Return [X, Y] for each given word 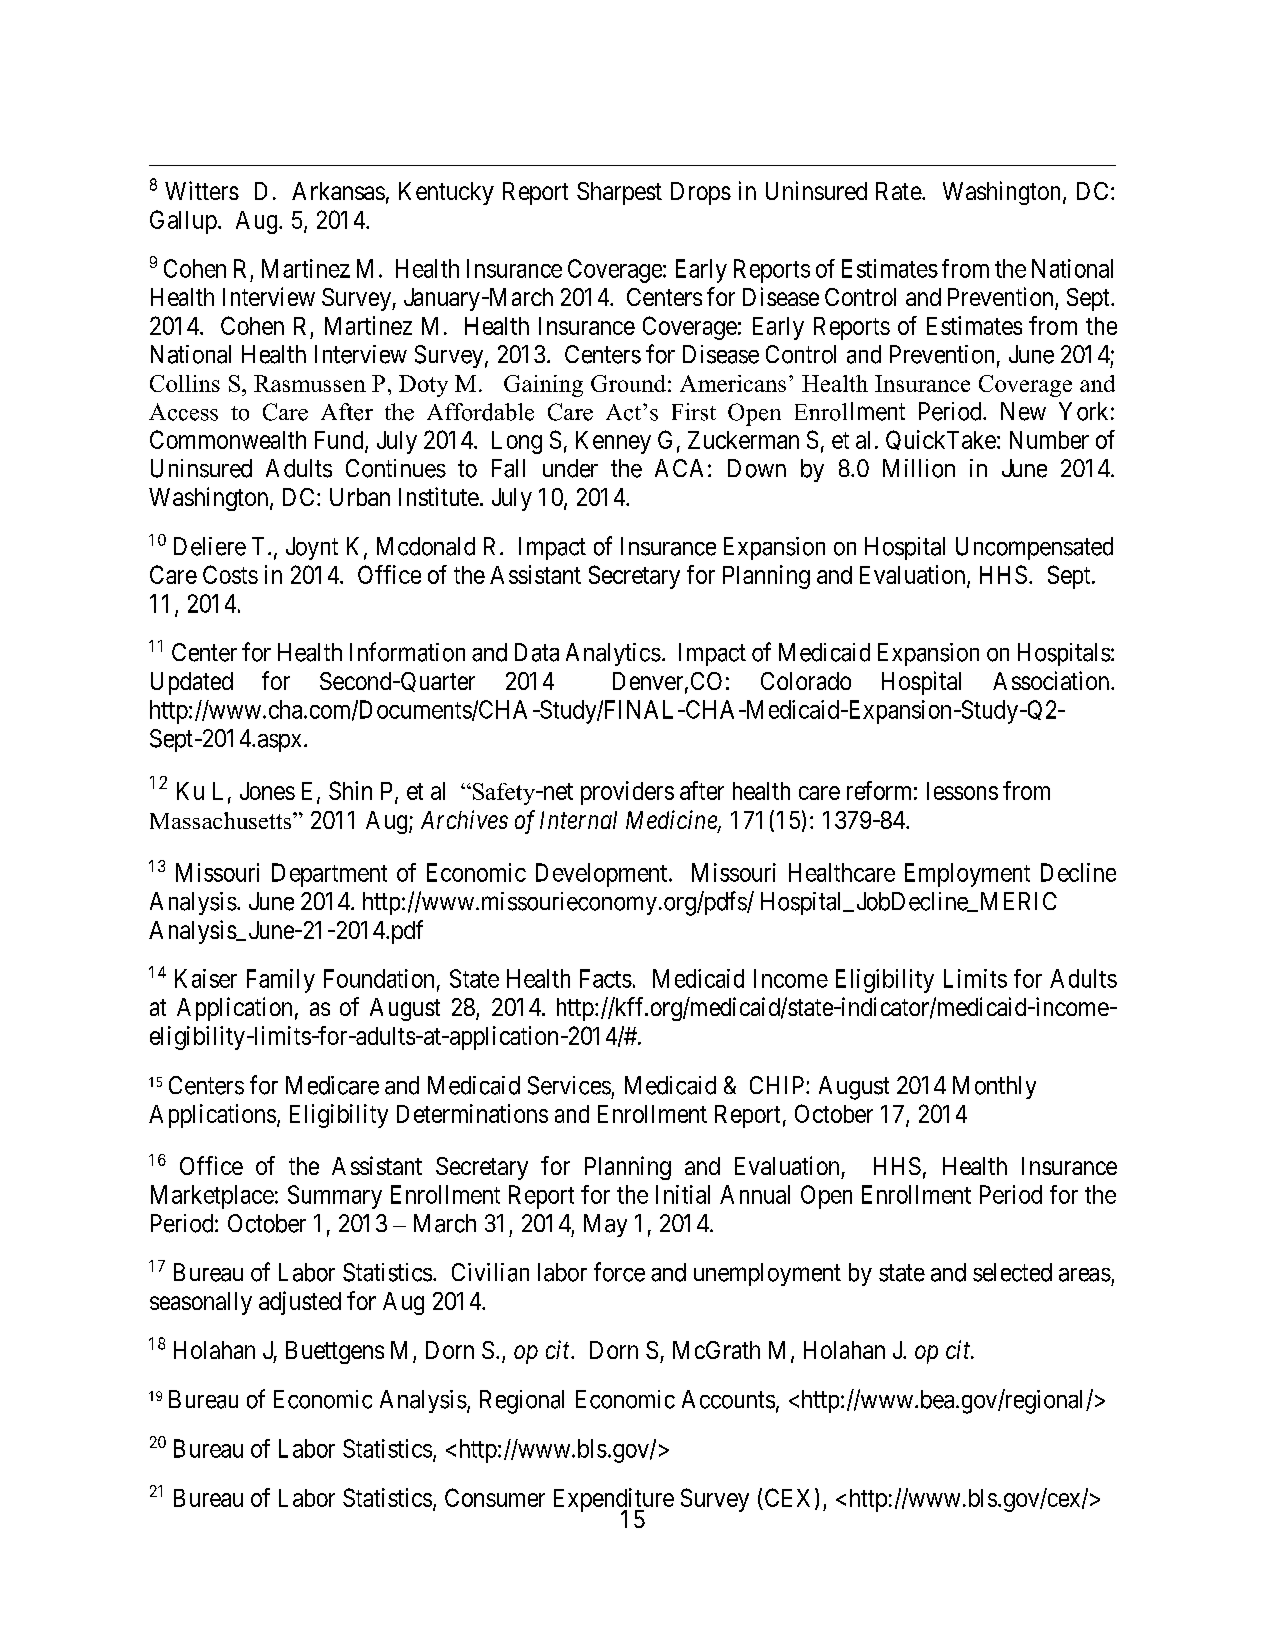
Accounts [728, 1399]
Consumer [495, 1497]
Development [603, 875]
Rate [899, 191]
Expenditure [614, 1501]
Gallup [183, 222]
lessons [962, 791]
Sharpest [619, 193]
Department [329, 875]
